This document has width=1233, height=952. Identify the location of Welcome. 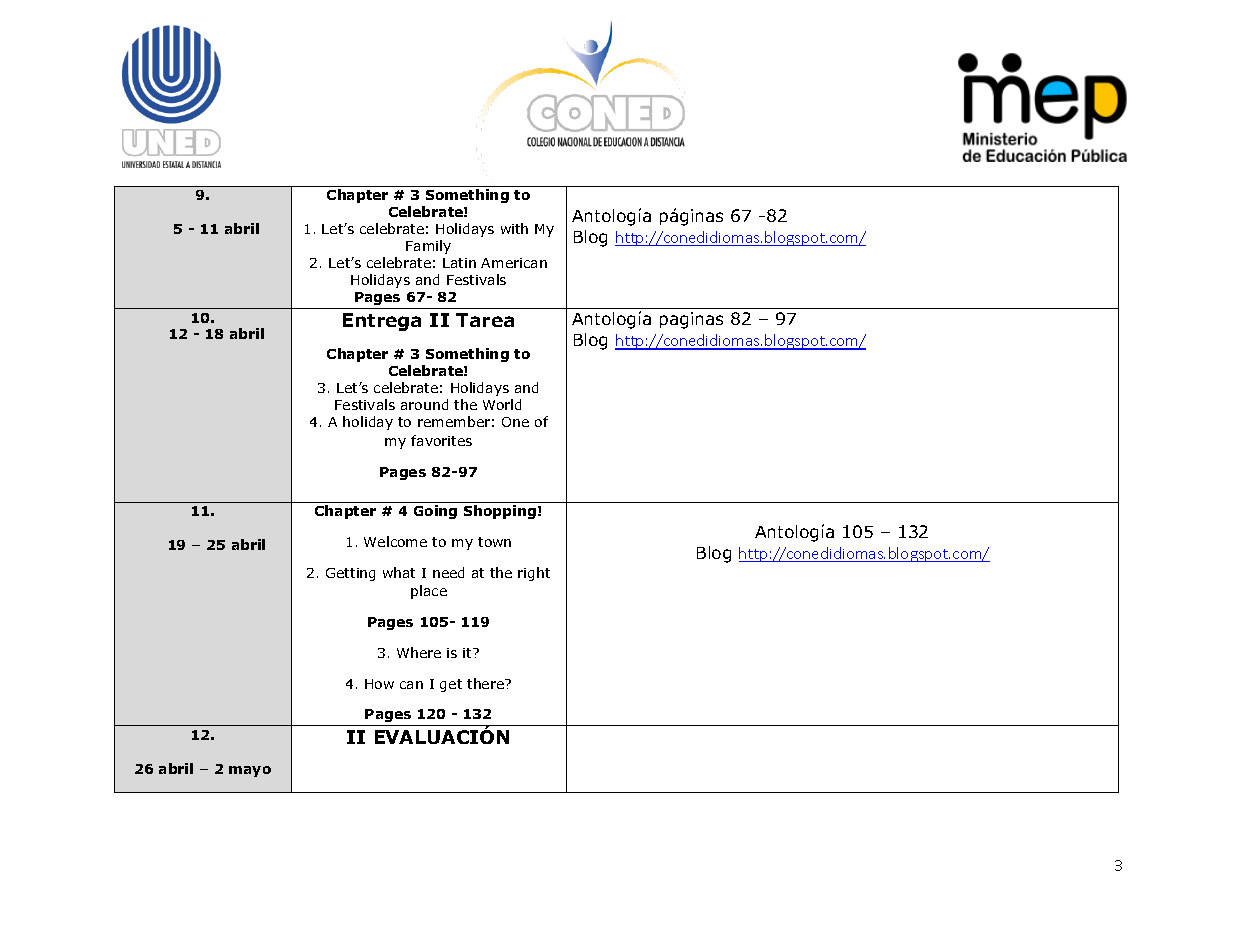
(395, 541).
